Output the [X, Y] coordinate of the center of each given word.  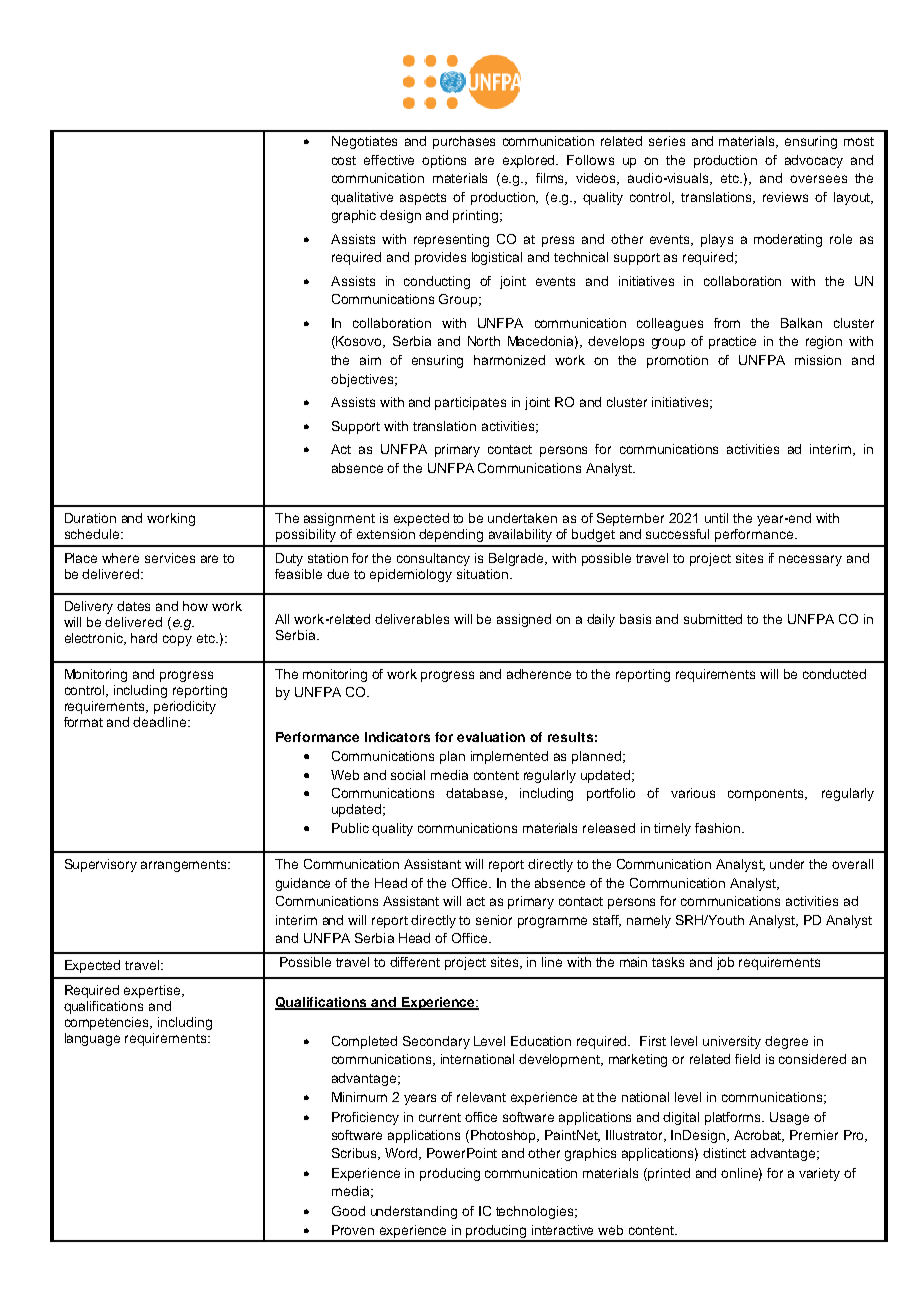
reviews [785, 197]
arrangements [185, 866]
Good [348, 1211]
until [716, 518]
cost [344, 160]
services [170, 558]
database [476, 794]
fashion [717, 828]
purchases [464, 142]
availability [520, 535]
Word [403, 1154]
